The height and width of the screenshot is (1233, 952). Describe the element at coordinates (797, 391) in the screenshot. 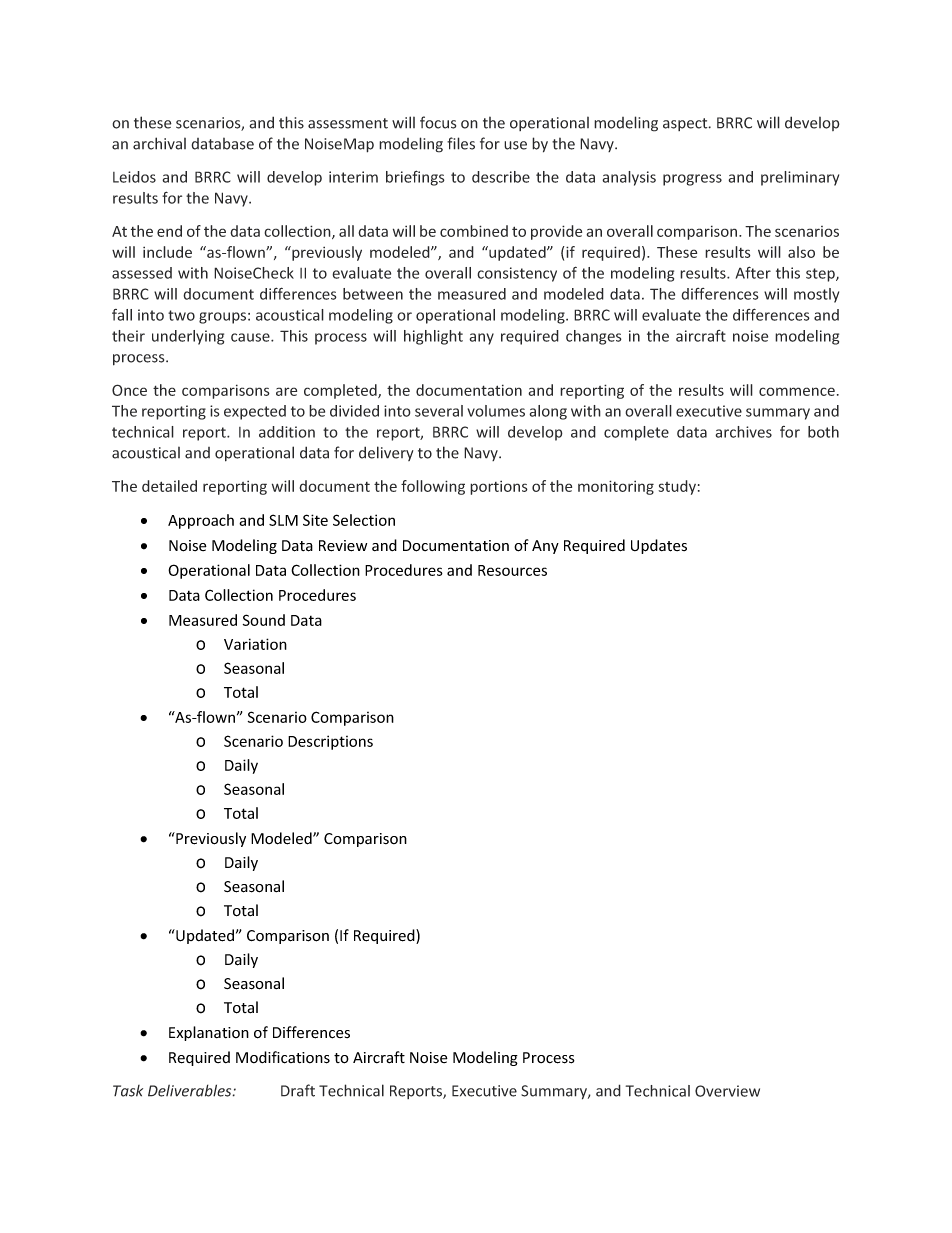

I see `commence` at that location.
